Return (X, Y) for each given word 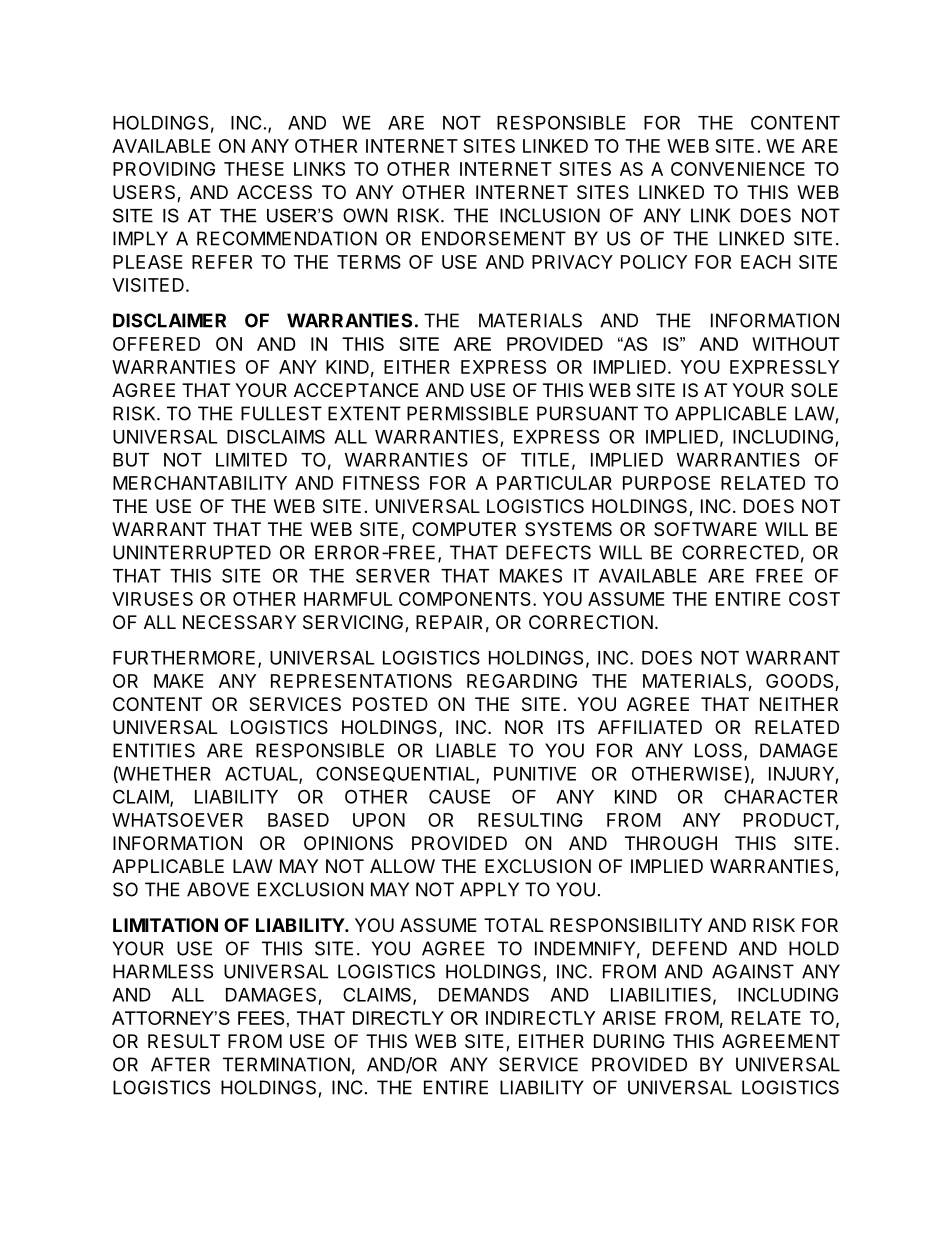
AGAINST (753, 971)
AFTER (180, 1064)
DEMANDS (484, 994)
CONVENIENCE (738, 169)
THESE (254, 169)
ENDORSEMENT (494, 238)
